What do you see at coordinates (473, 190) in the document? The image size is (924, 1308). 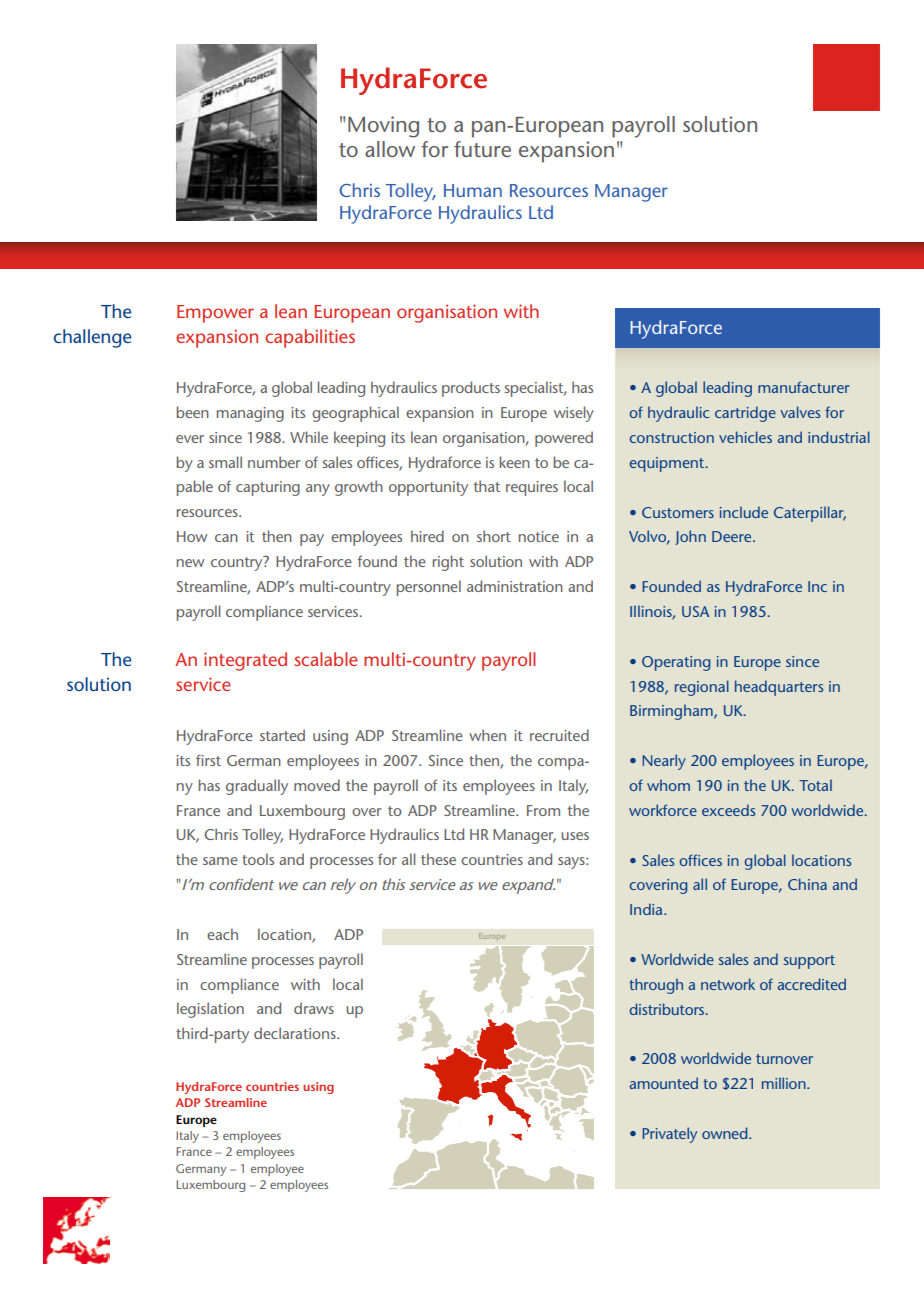 I see `Human` at bounding box center [473, 190].
